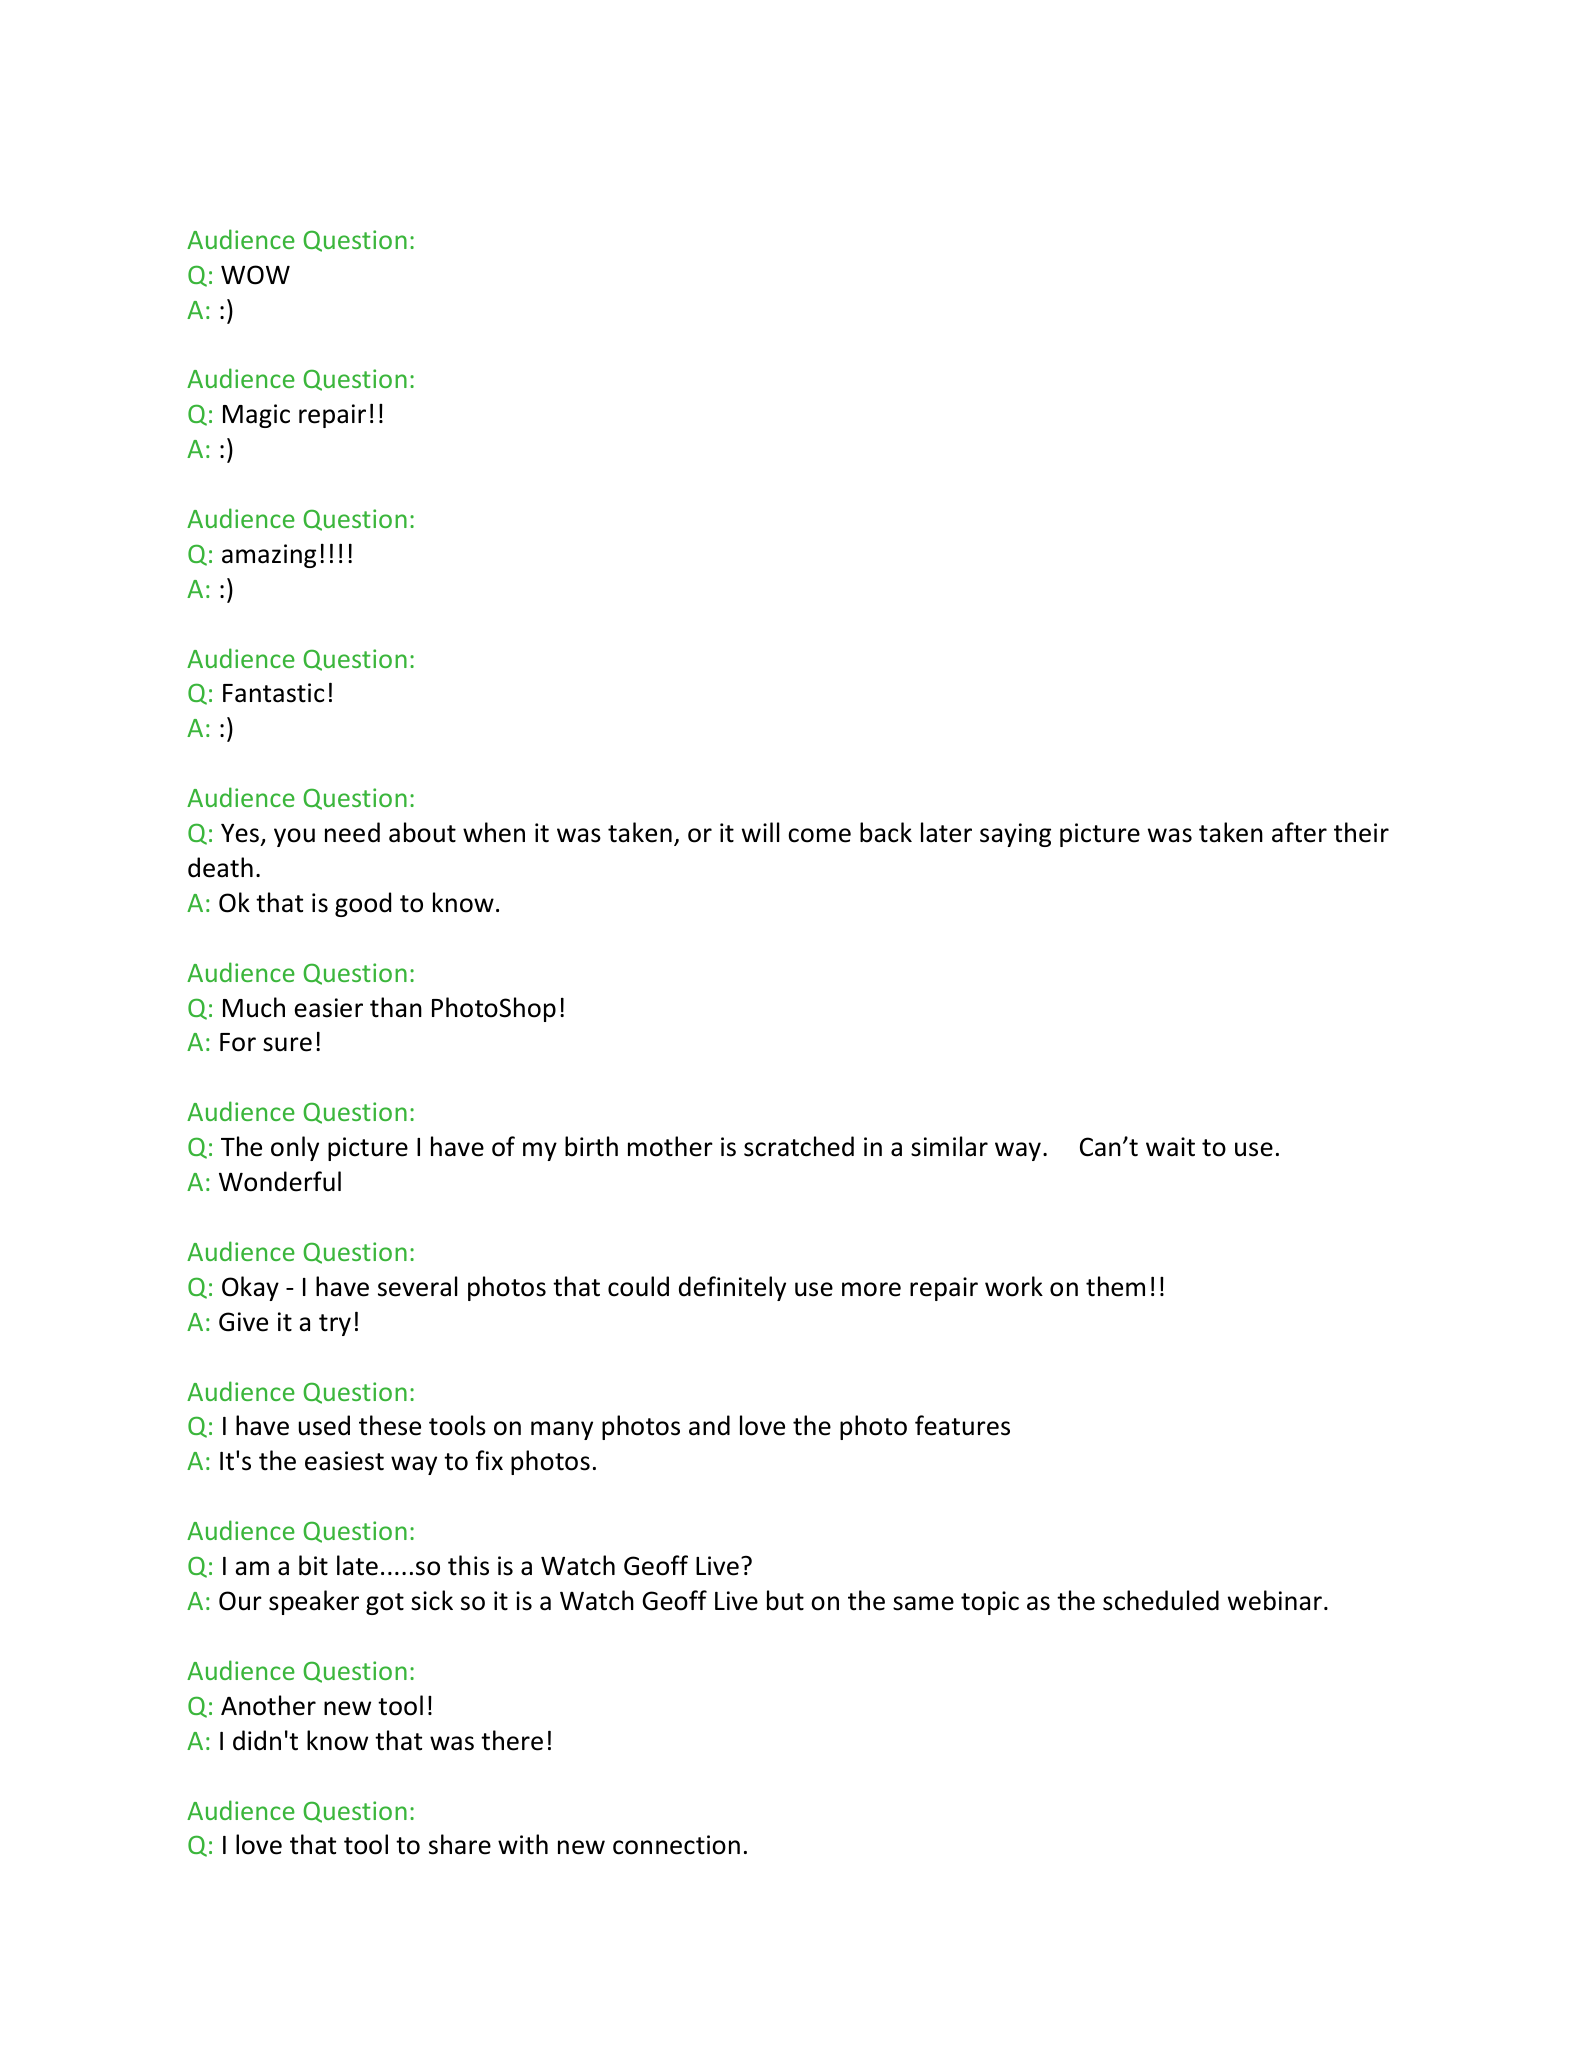  What do you see at coordinates (676, 1845) in the screenshot?
I see `connection` at bounding box center [676, 1845].
